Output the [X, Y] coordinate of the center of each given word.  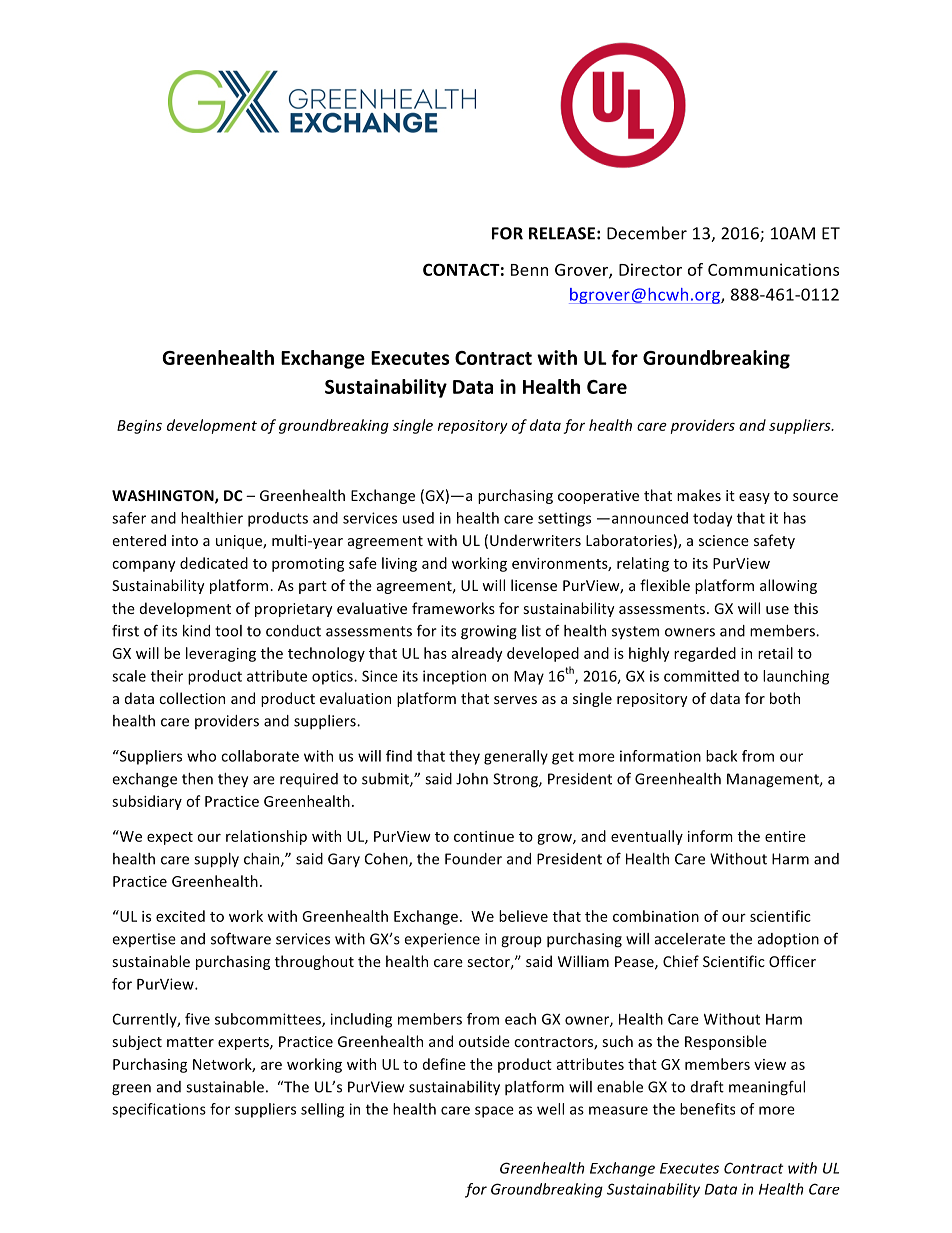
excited [180, 916]
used [418, 518]
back [721, 756]
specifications [159, 1110]
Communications [773, 269]
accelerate [690, 939]
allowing [788, 586]
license [534, 585]
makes [699, 495]
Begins [139, 427]
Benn [529, 270]
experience [442, 940]
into [185, 540]
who [201, 756]
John [472, 779]
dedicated [214, 563]
